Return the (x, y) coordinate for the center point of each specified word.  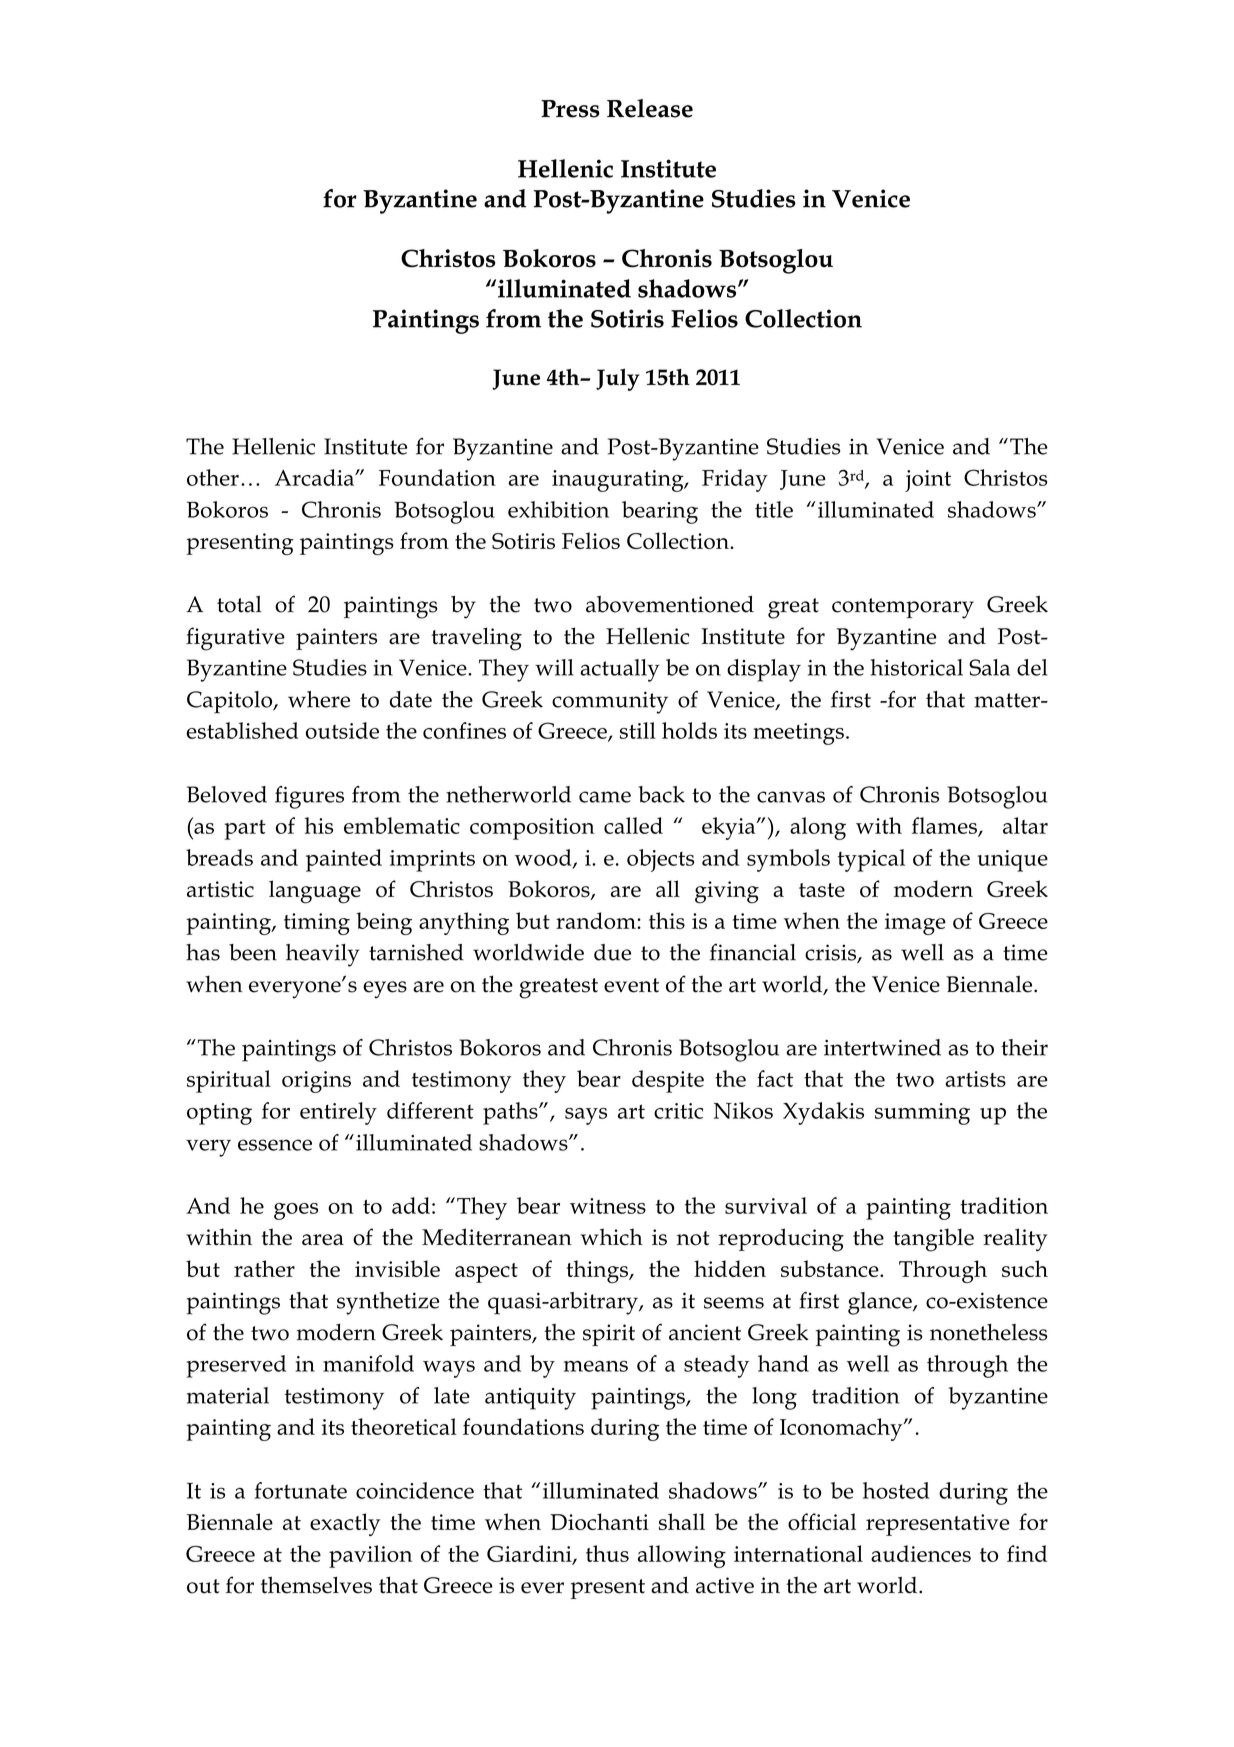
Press (570, 109)
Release (650, 108)
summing (922, 1114)
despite (668, 1081)
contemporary (903, 608)
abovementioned (670, 604)
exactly (345, 1524)
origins (316, 1082)
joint (928, 481)
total (239, 604)
